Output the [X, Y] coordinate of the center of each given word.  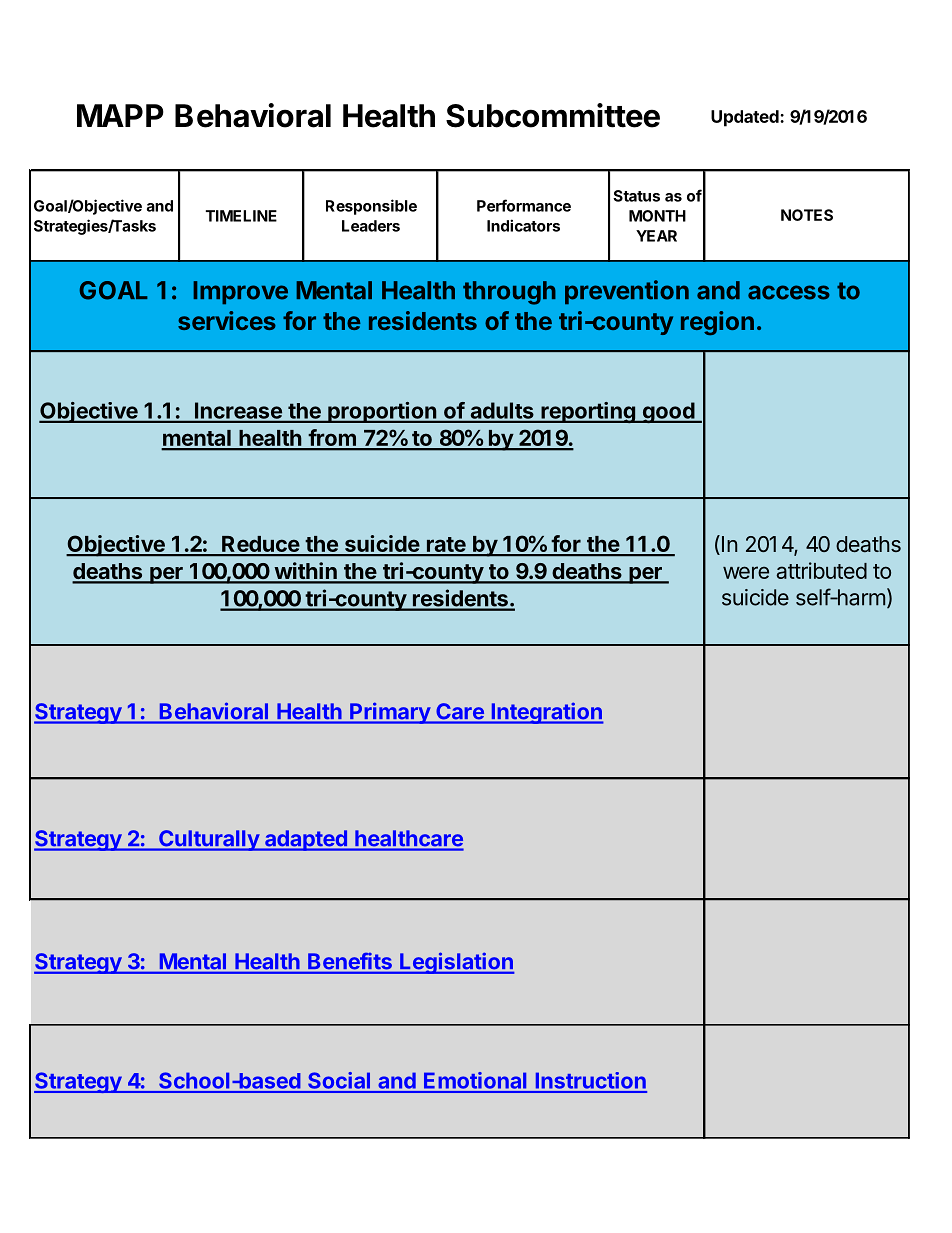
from [332, 439]
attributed [821, 570]
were [746, 572]
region [717, 323]
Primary [390, 713]
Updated [746, 118]
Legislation [456, 963]
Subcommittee [553, 115]
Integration [546, 713]
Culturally [209, 840]
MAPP [120, 115]
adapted [306, 840]
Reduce [260, 545]
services [227, 320]
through [509, 293]
